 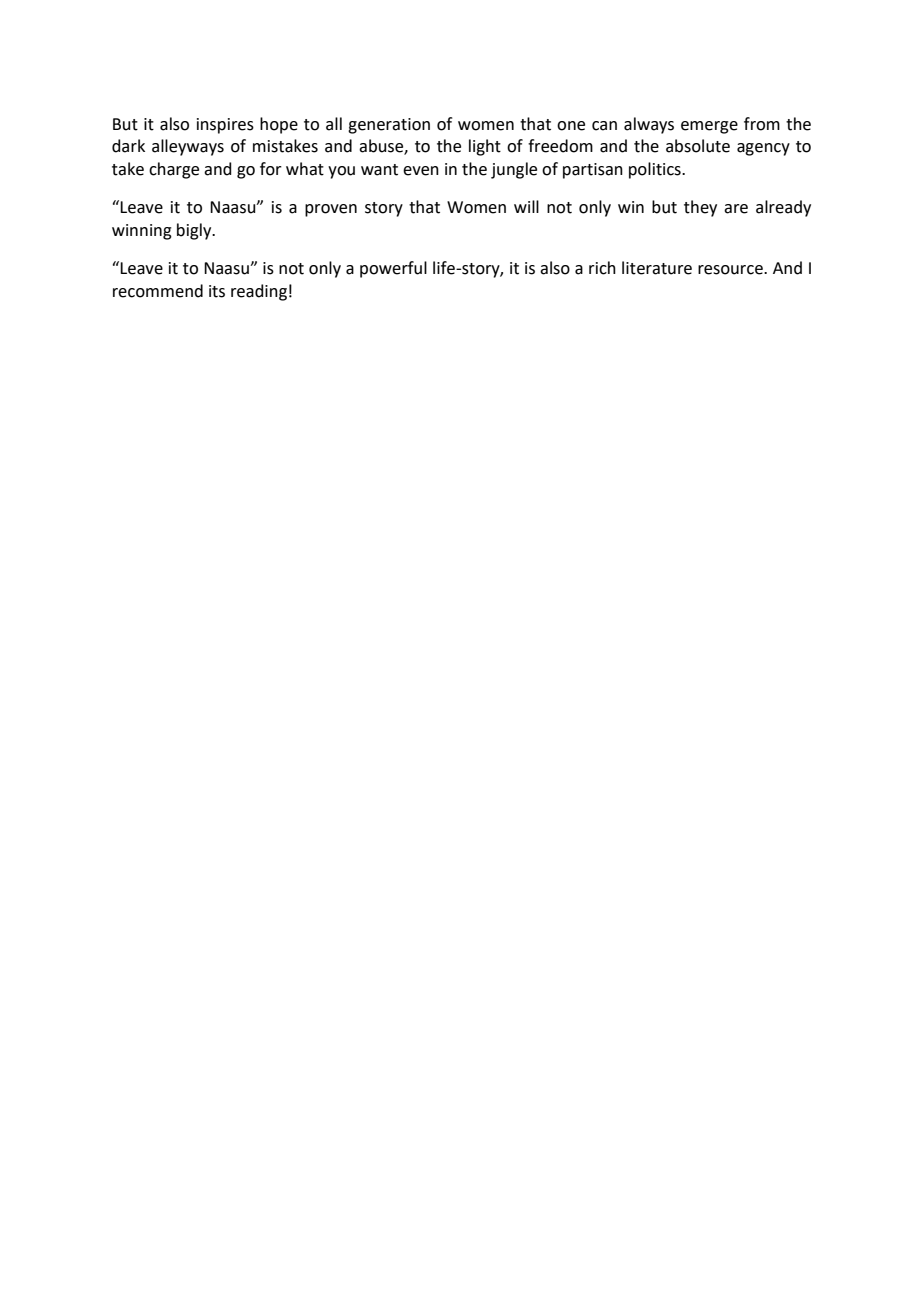 What do you see at coordinates (331, 210) in the page?
I see `proven` at bounding box center [331, 210].
